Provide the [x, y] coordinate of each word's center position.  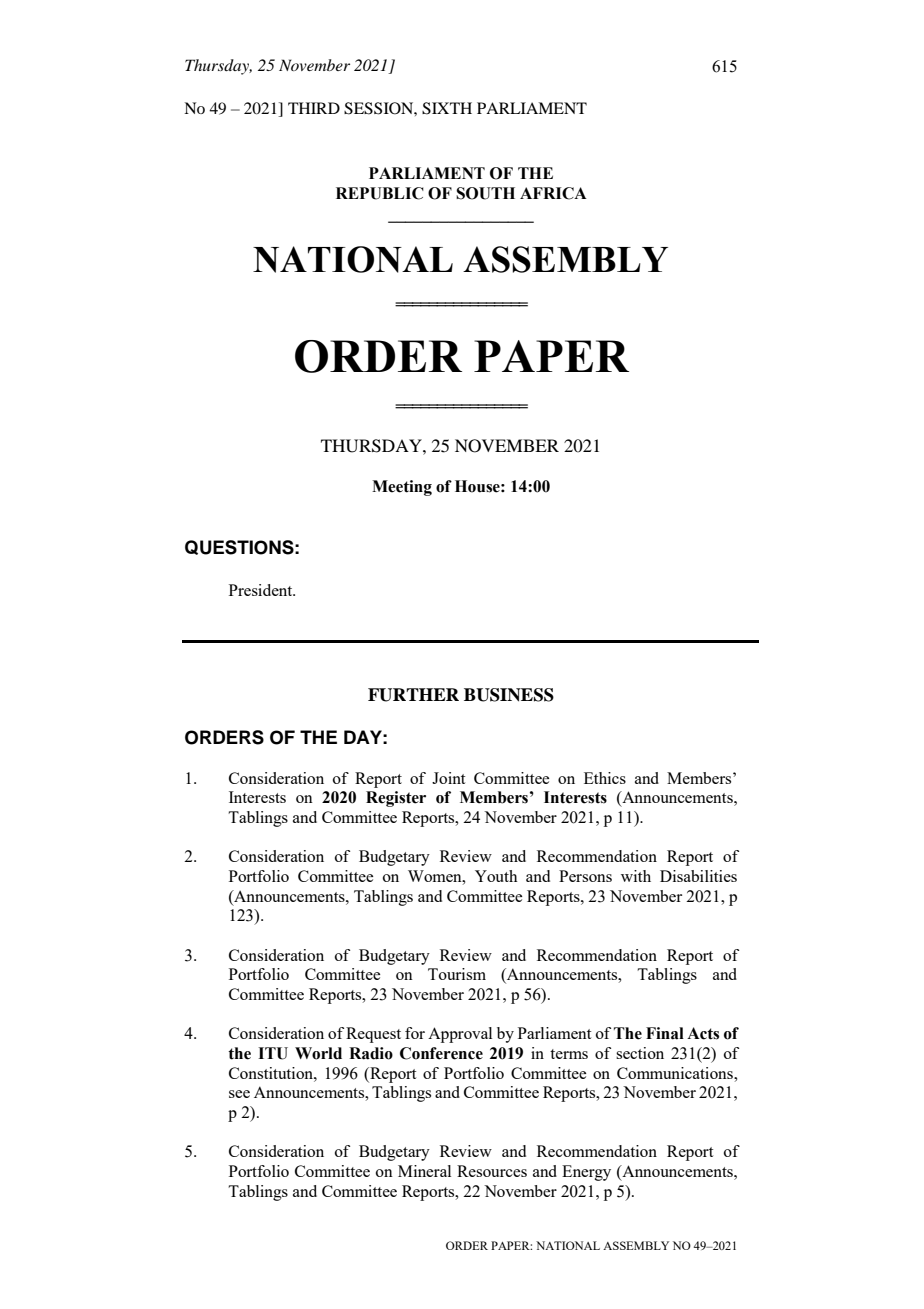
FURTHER [413, 695]
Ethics [605, 778]
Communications [676, 1073]
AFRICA [553, 193]
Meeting [402, 488]
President [262, 590]
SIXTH [447, 108]
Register [396, 799]
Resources [492, 1171]
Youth [496, 876]
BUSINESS [509, 695]
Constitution [272, 1073]
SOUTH [485, 193]
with [636, 876]
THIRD [314, 108]
